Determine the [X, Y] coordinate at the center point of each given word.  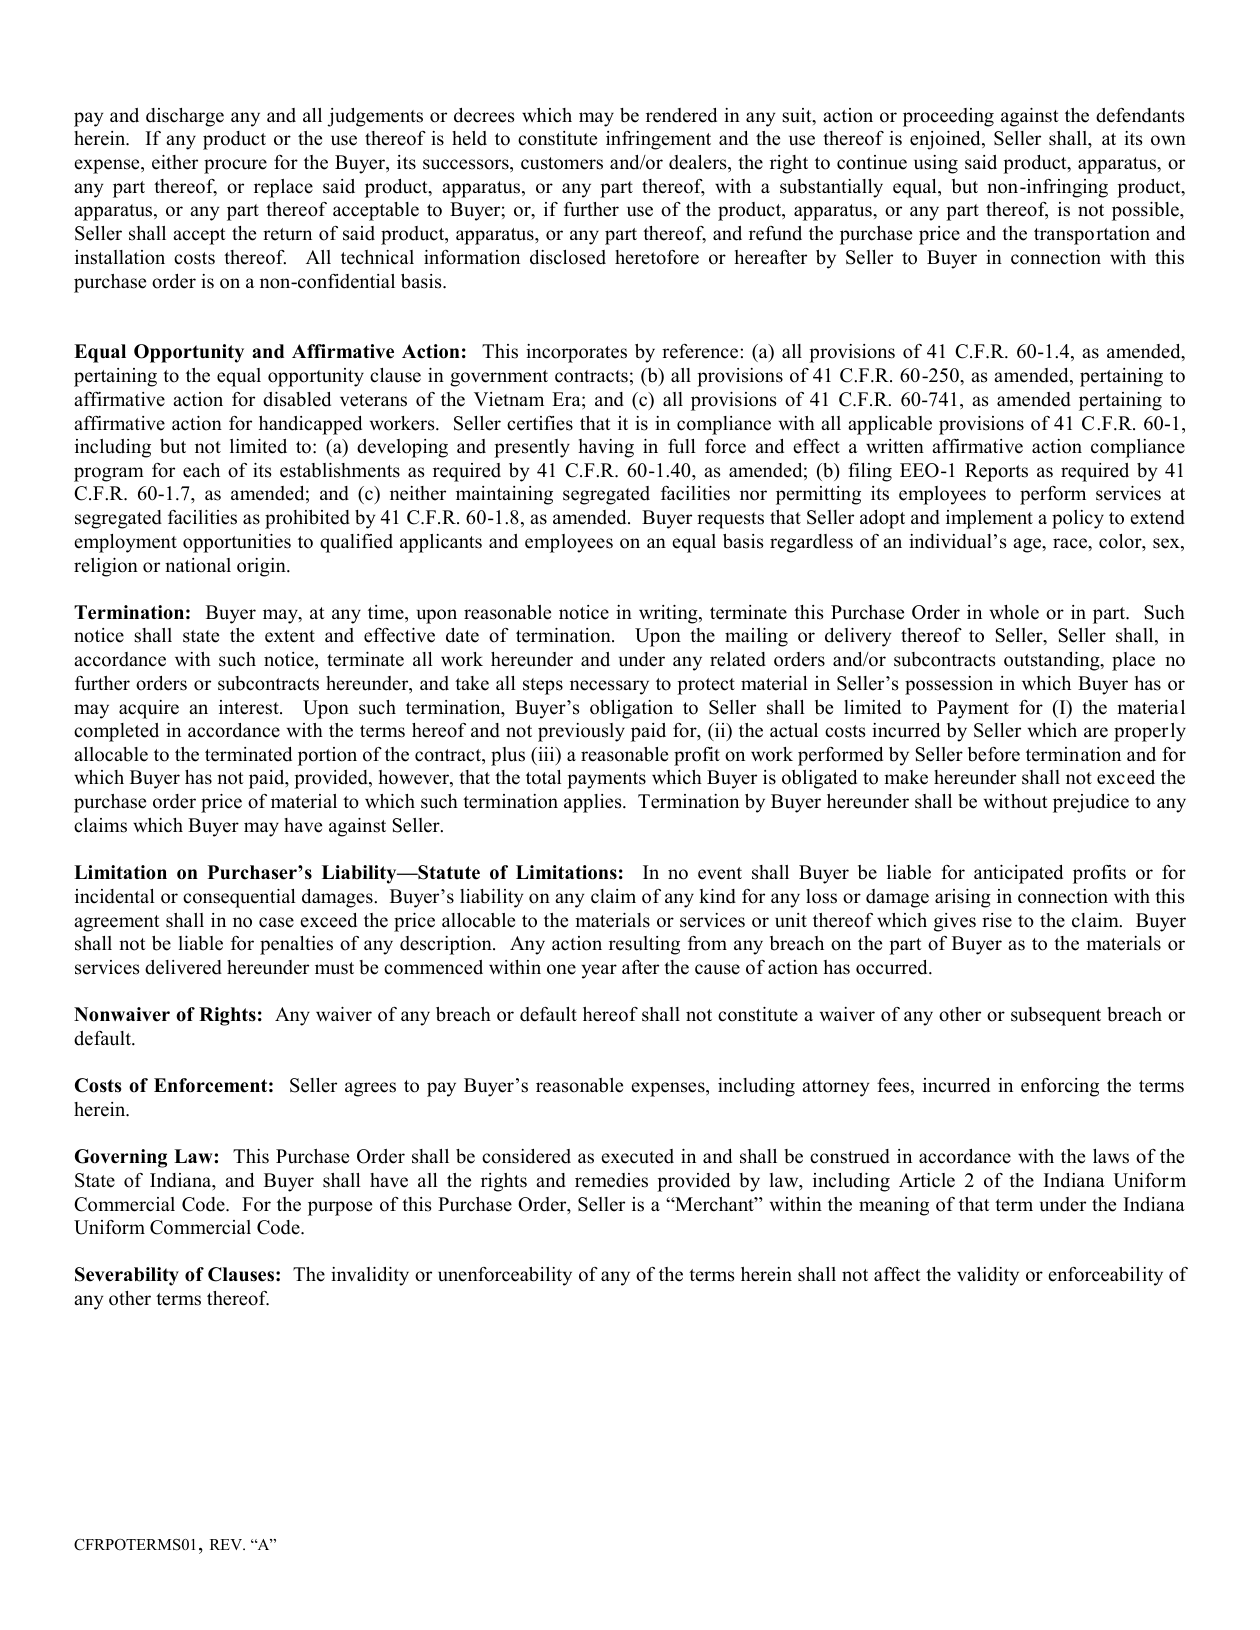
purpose [340, 1208]
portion [327, 756]
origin [262, 567]
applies [594, 803]
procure [235, 166]
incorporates [576, 353]
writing [669, 614]
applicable [890, 425]
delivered [183, 967]
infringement [658, 140]
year [599, 971]
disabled [297, 399]
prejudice [1091, 803]
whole [1014, 612]
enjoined [946, 140]
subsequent [1056, 1016]
